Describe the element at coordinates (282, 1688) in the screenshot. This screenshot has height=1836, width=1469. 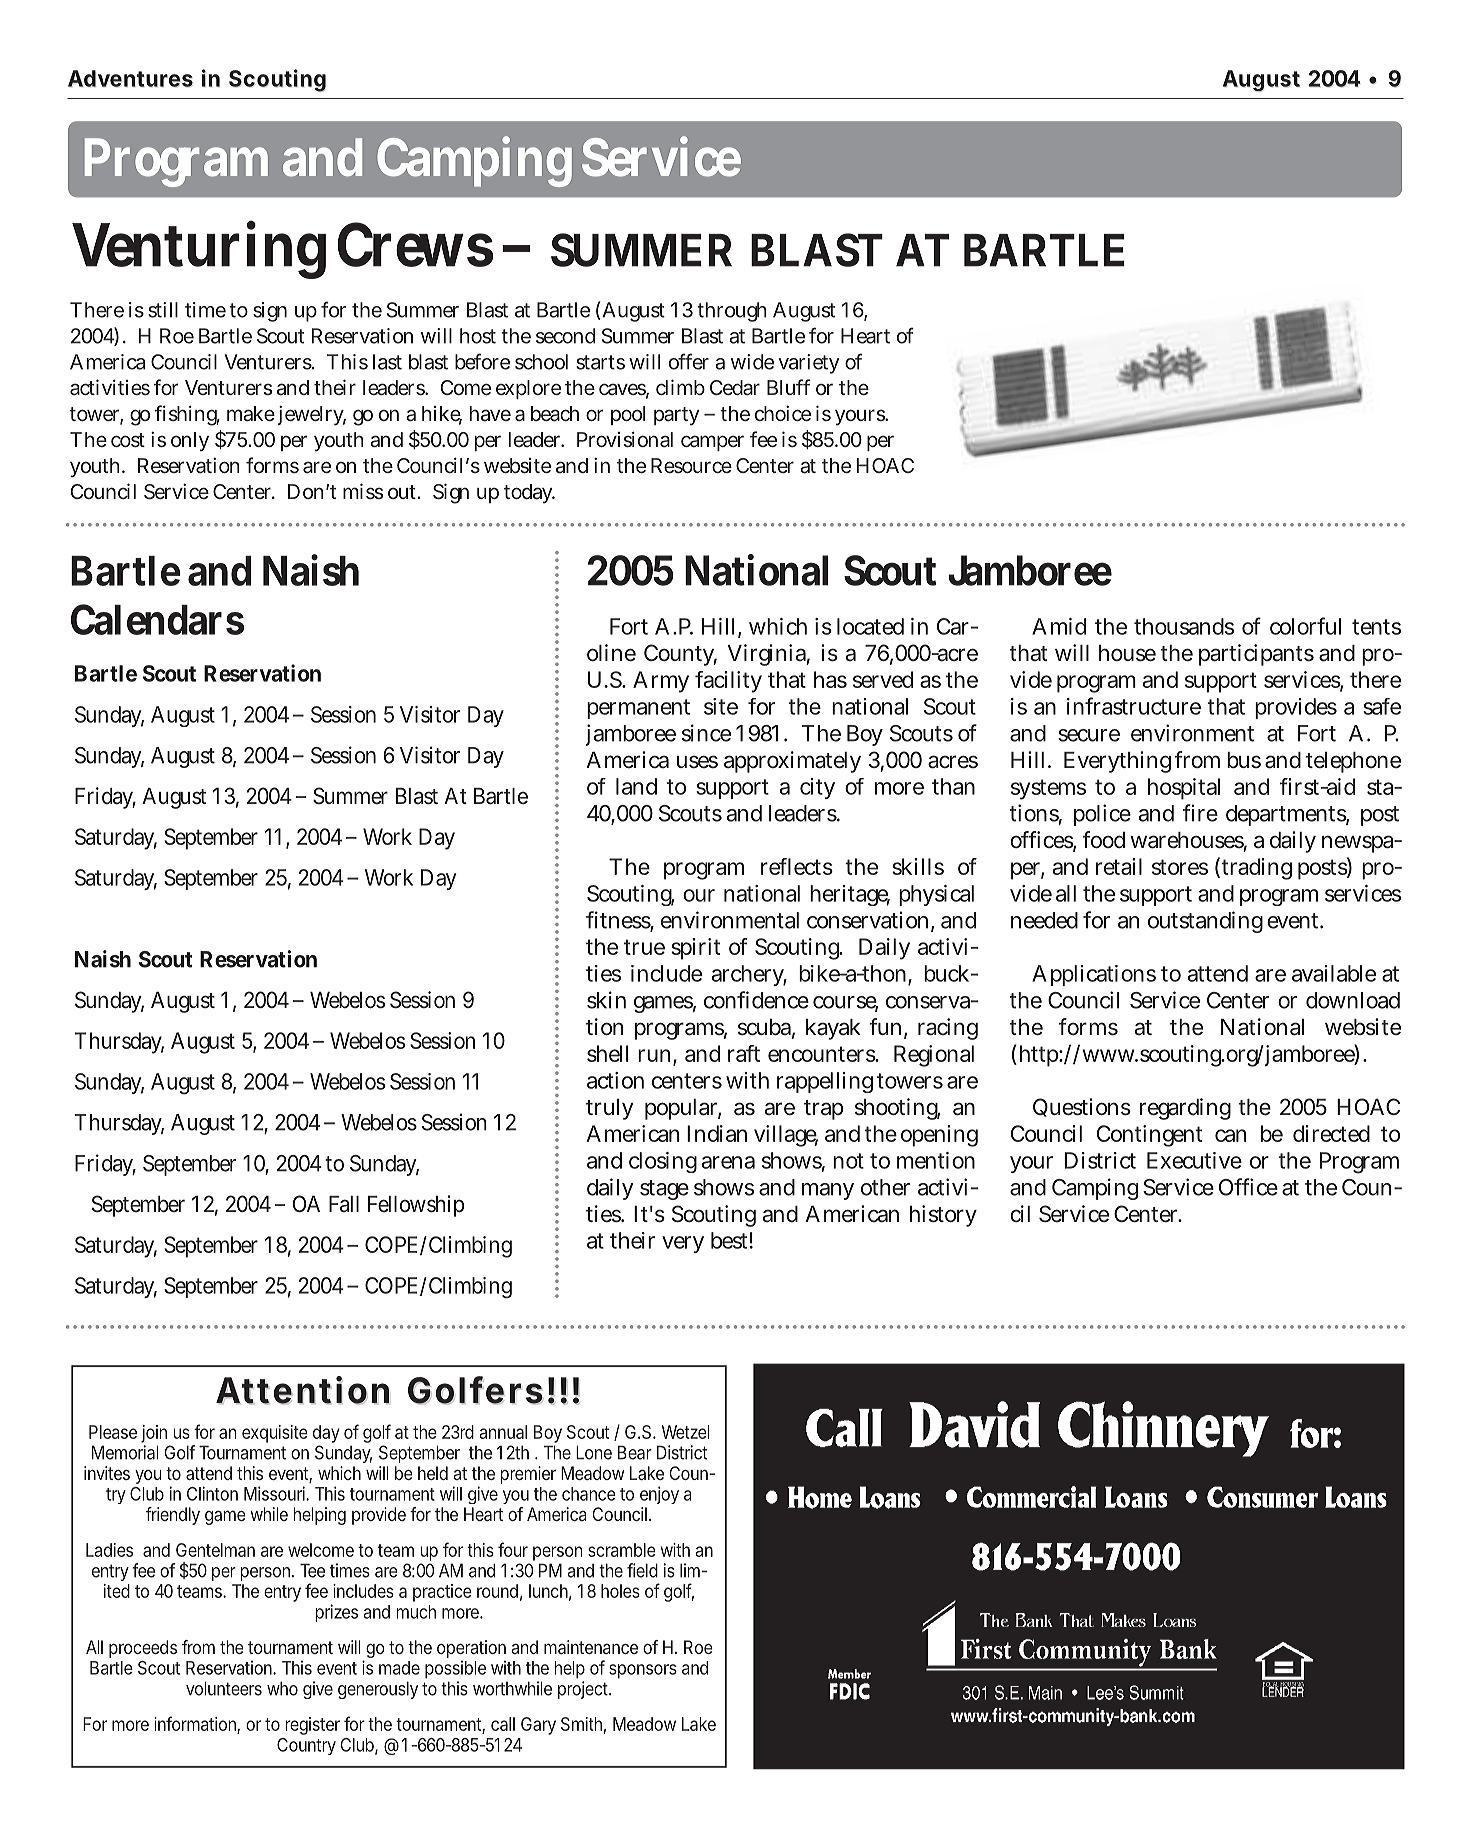
I see `who` at that location.
